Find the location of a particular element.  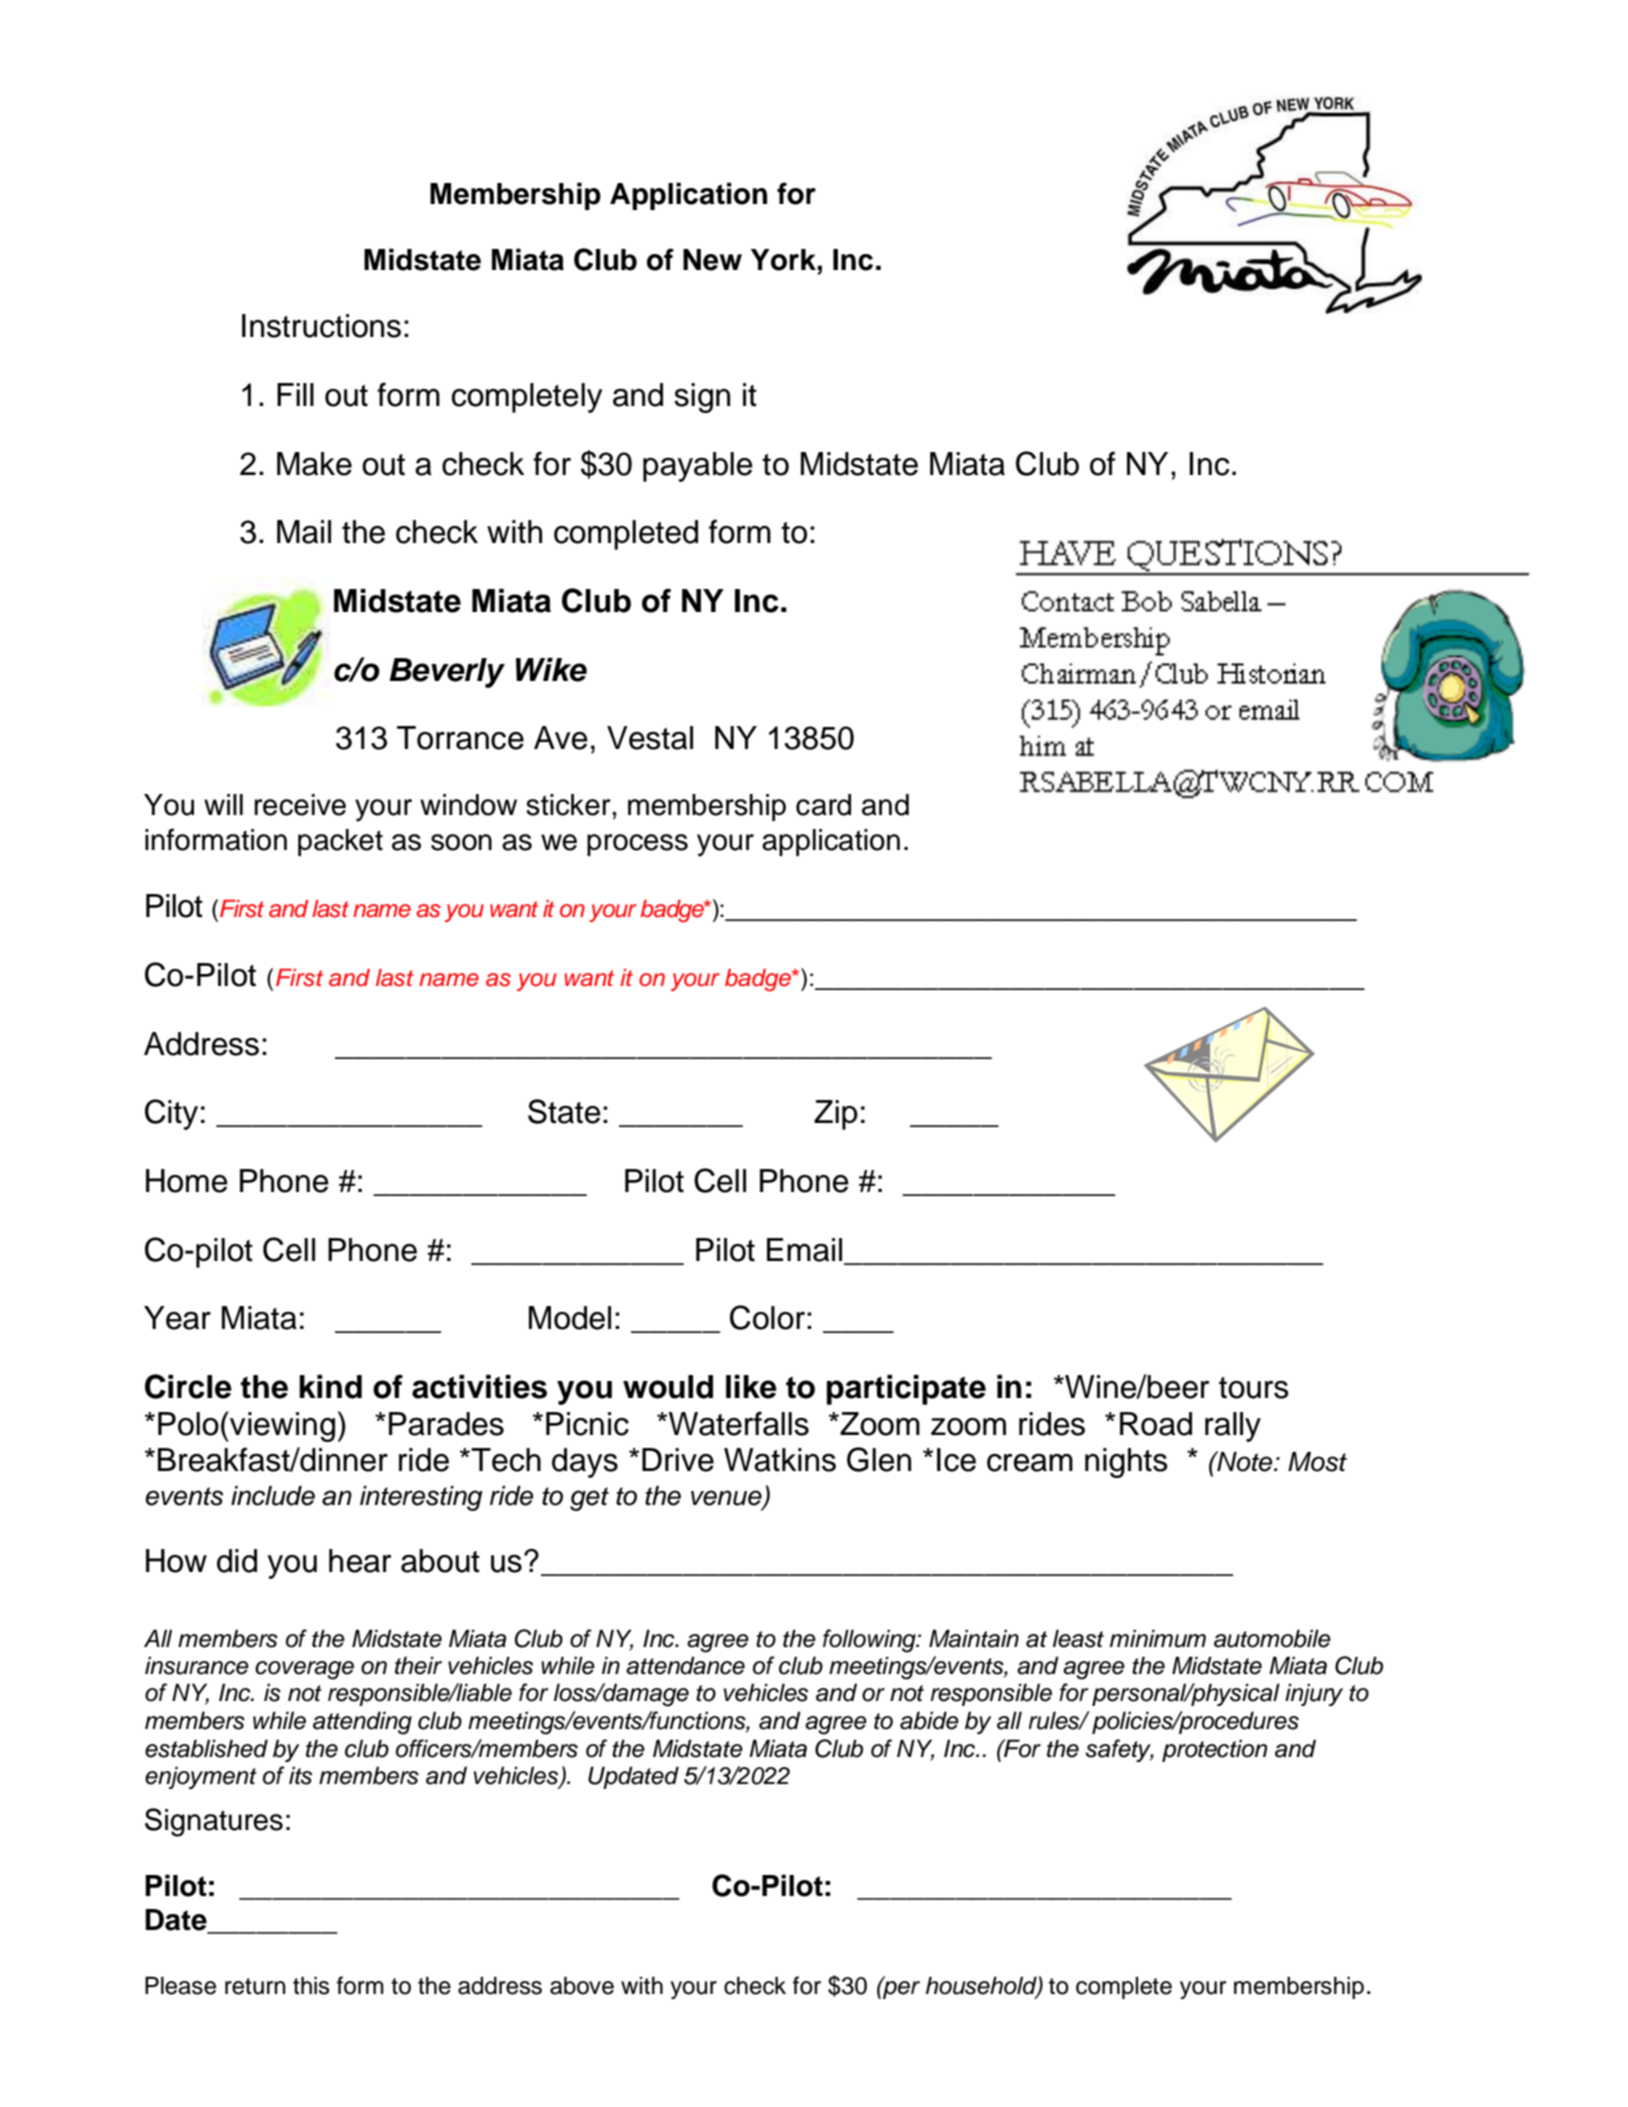

New is located at coordinates (712, 260).
